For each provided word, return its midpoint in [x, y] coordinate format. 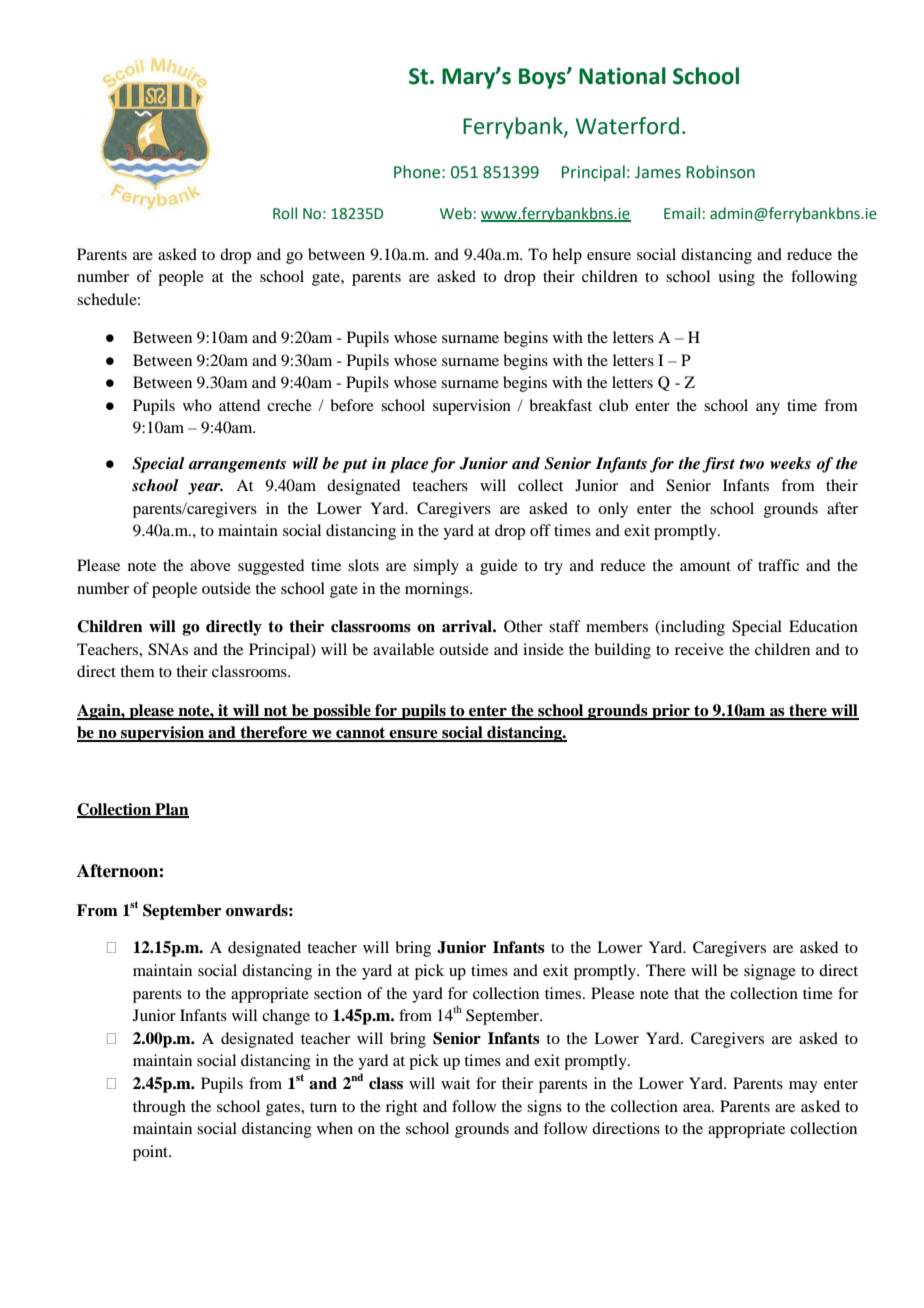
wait [455, 1083]
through [159, 1108]
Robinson [721, 172]
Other [523, 626]
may [803, 1087]
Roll [285, 213]
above [210, 565]
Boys [543, 78]
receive [699, 649]
